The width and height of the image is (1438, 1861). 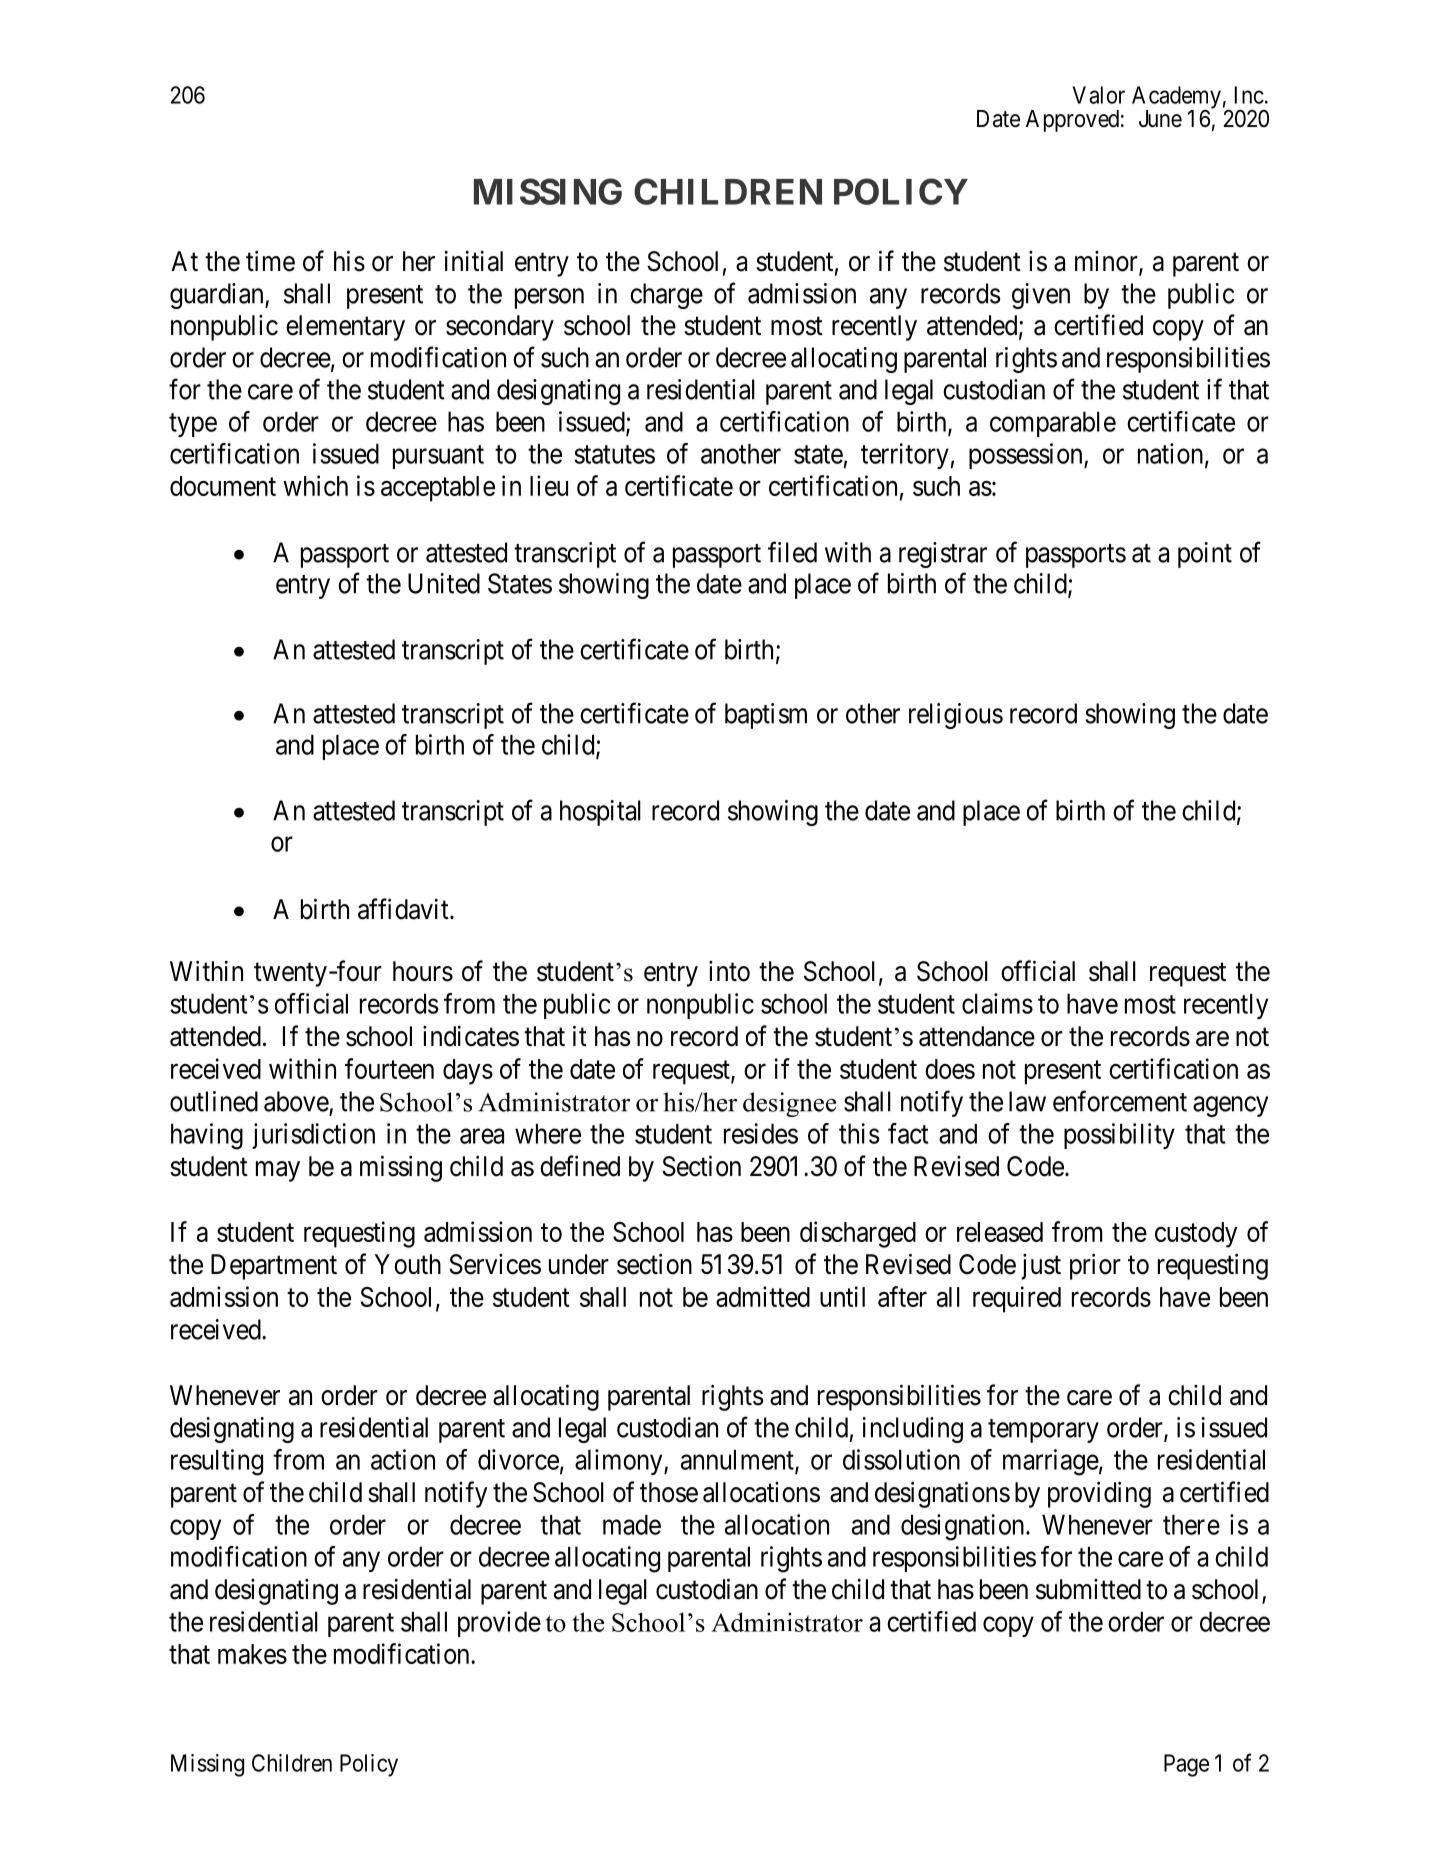 I want to click on United, so click(x=444, y=583).
